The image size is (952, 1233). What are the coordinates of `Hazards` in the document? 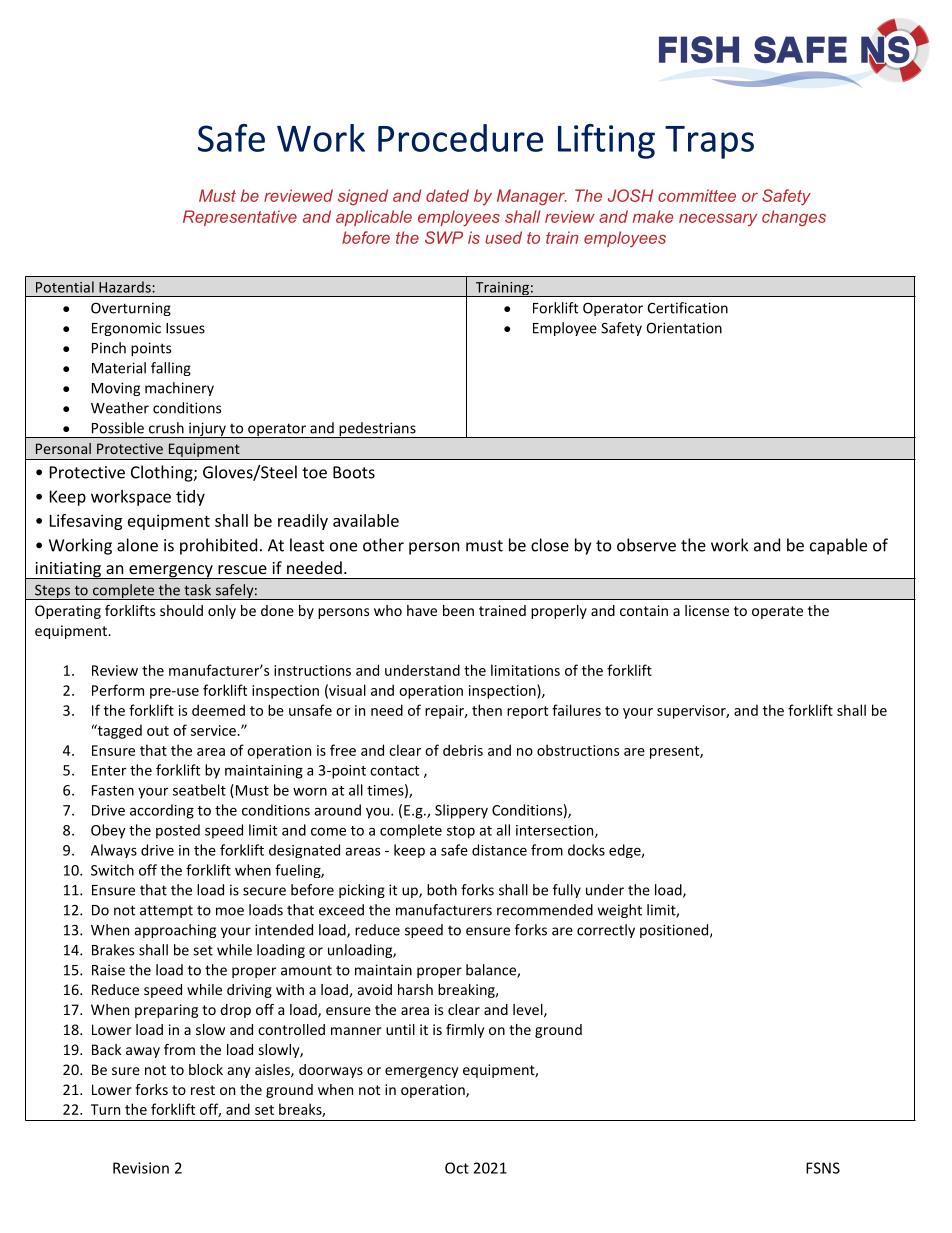 It's located at (126, 287).
